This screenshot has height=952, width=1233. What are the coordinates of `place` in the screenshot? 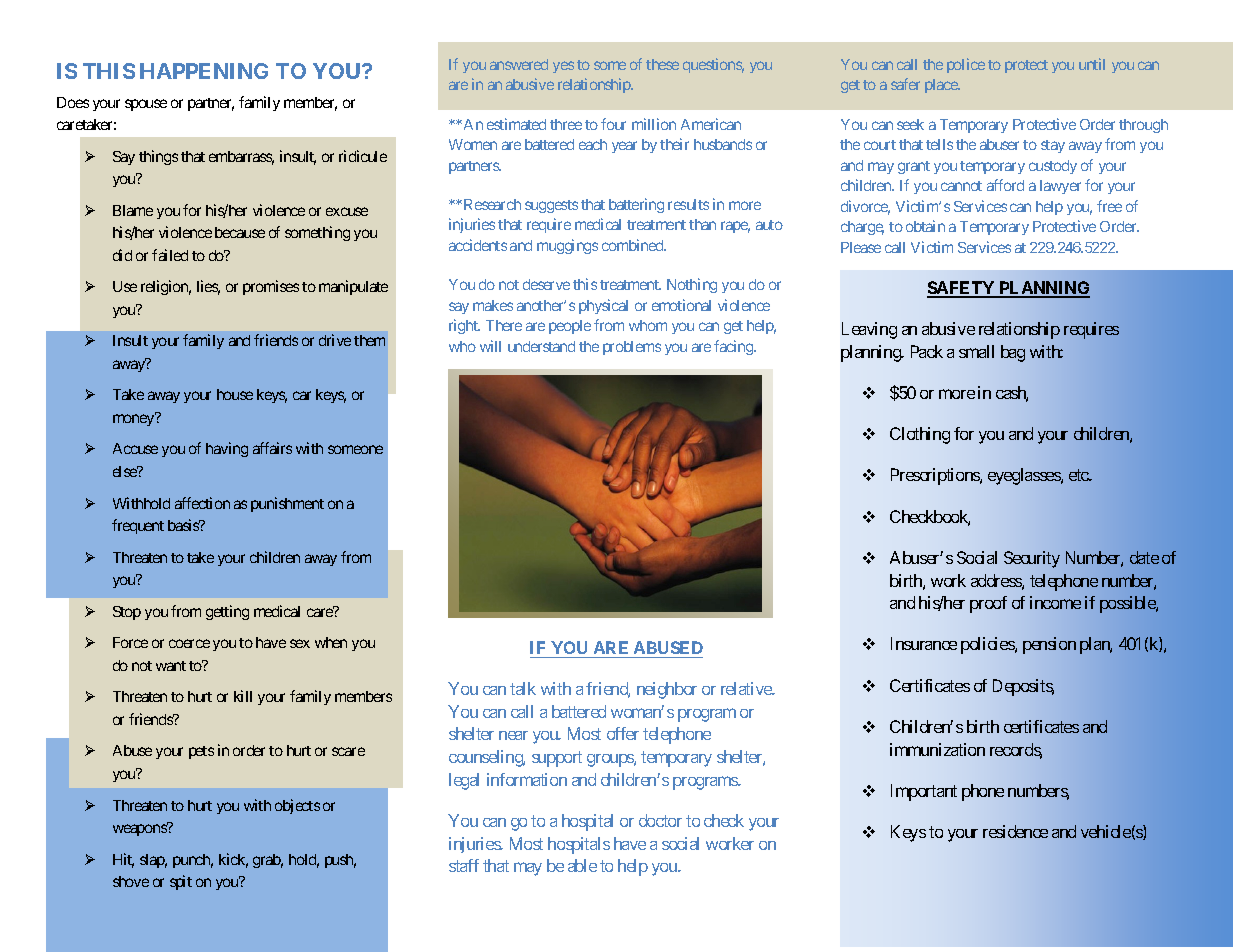 It's located at (942, 86).
